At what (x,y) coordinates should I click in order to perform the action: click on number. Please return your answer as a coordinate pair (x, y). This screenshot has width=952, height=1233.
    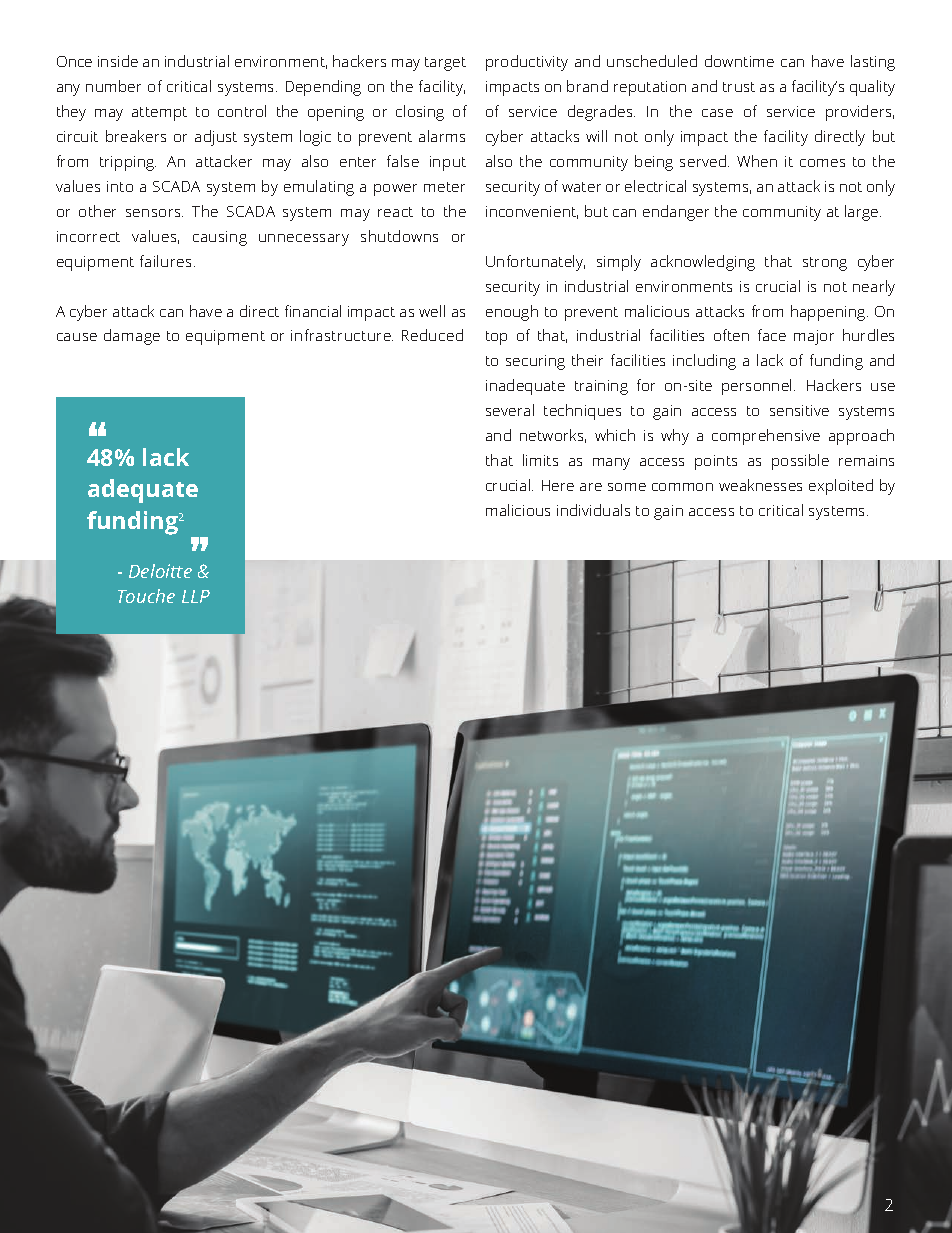
    Looking at the image, I should click on (113, 86).
